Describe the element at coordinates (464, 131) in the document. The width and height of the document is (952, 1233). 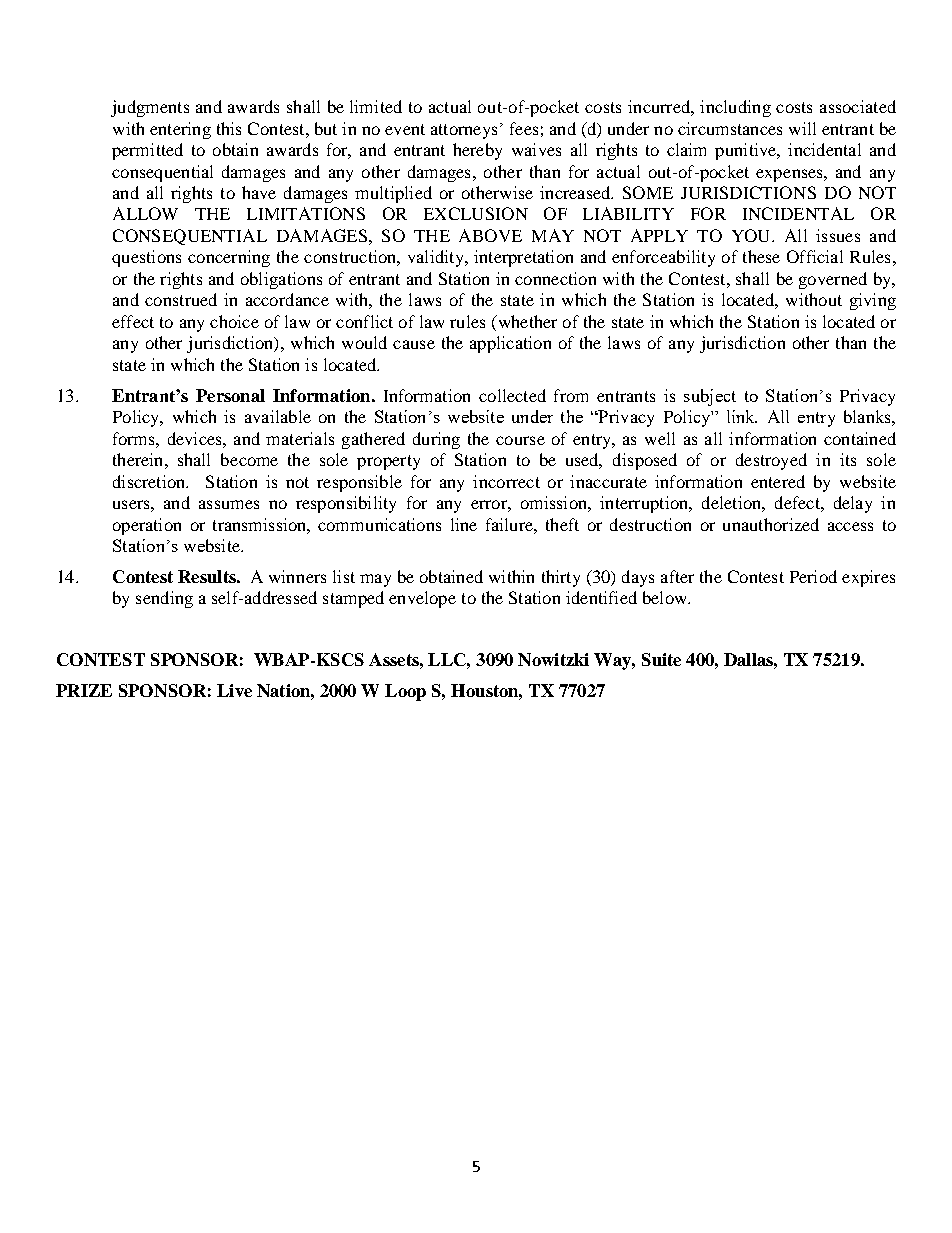
I see `attorneys` at that location.
